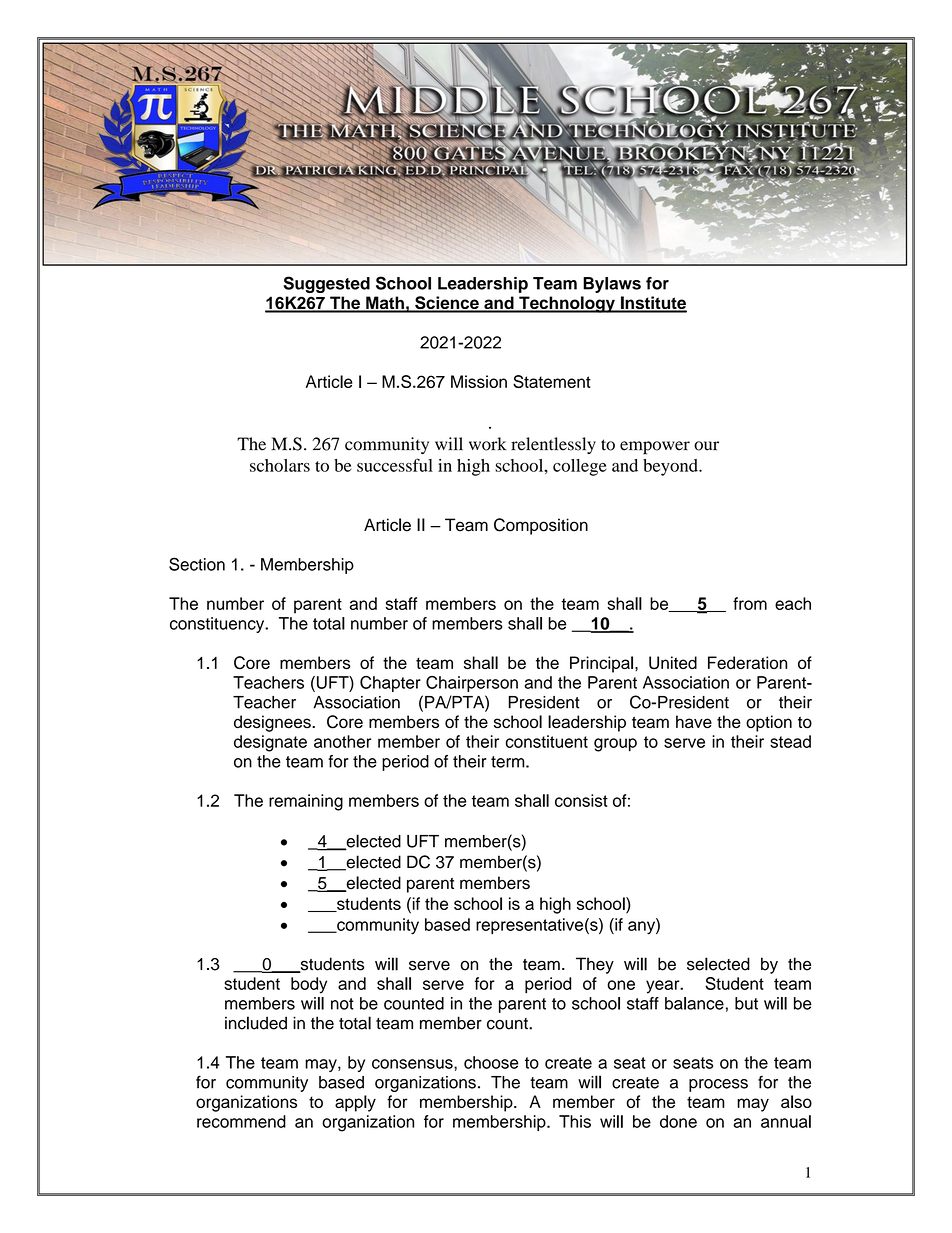 The image size is (952, 1233). What do you see at coordinates (718, 1085) in the screenshot?
I see `process` at bounding box center [718, 1085].
